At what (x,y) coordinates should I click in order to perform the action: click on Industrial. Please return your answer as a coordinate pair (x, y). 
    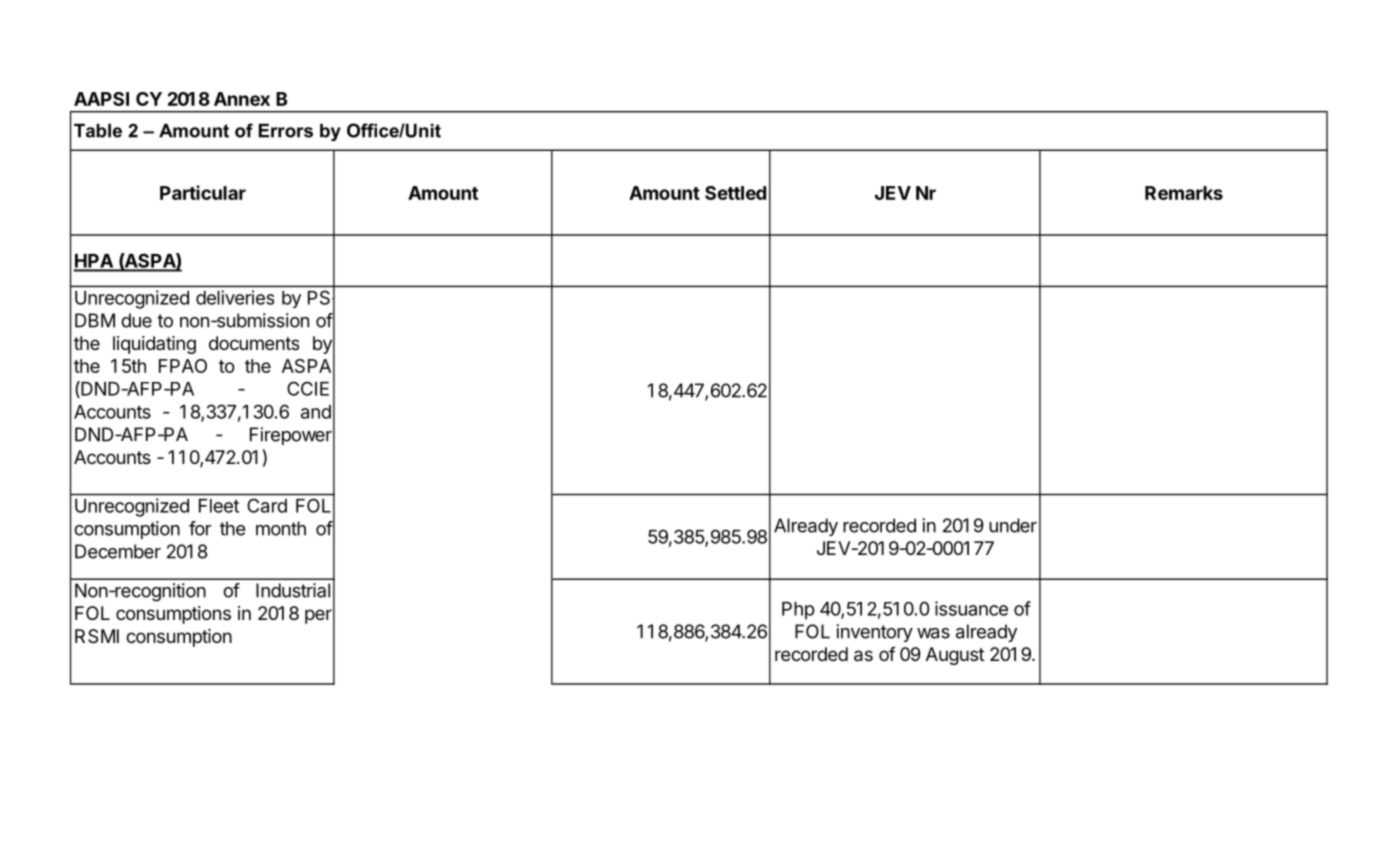
    Looking at the image, I should click on (293, 590).
